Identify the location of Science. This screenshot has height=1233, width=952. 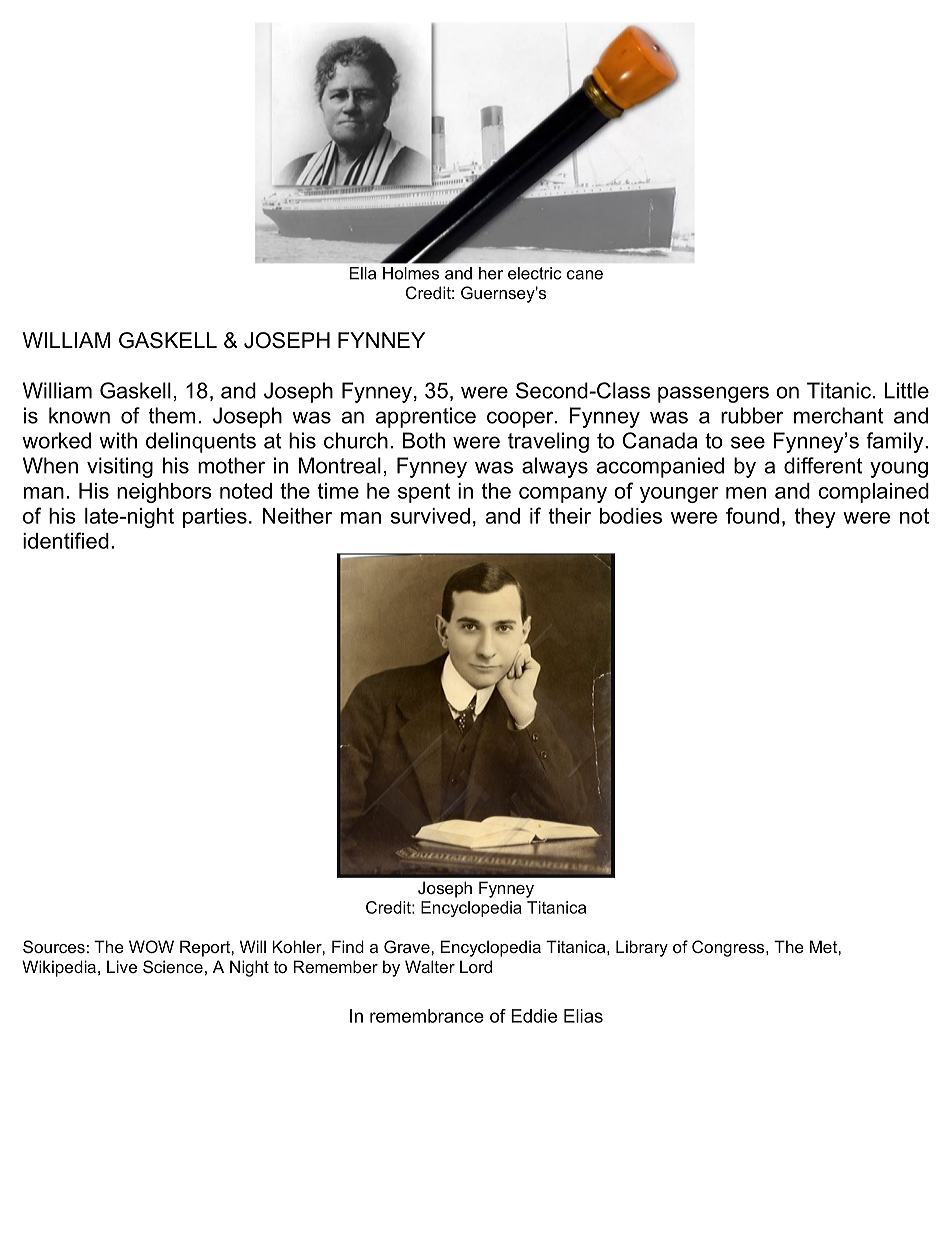
(173, 966).
